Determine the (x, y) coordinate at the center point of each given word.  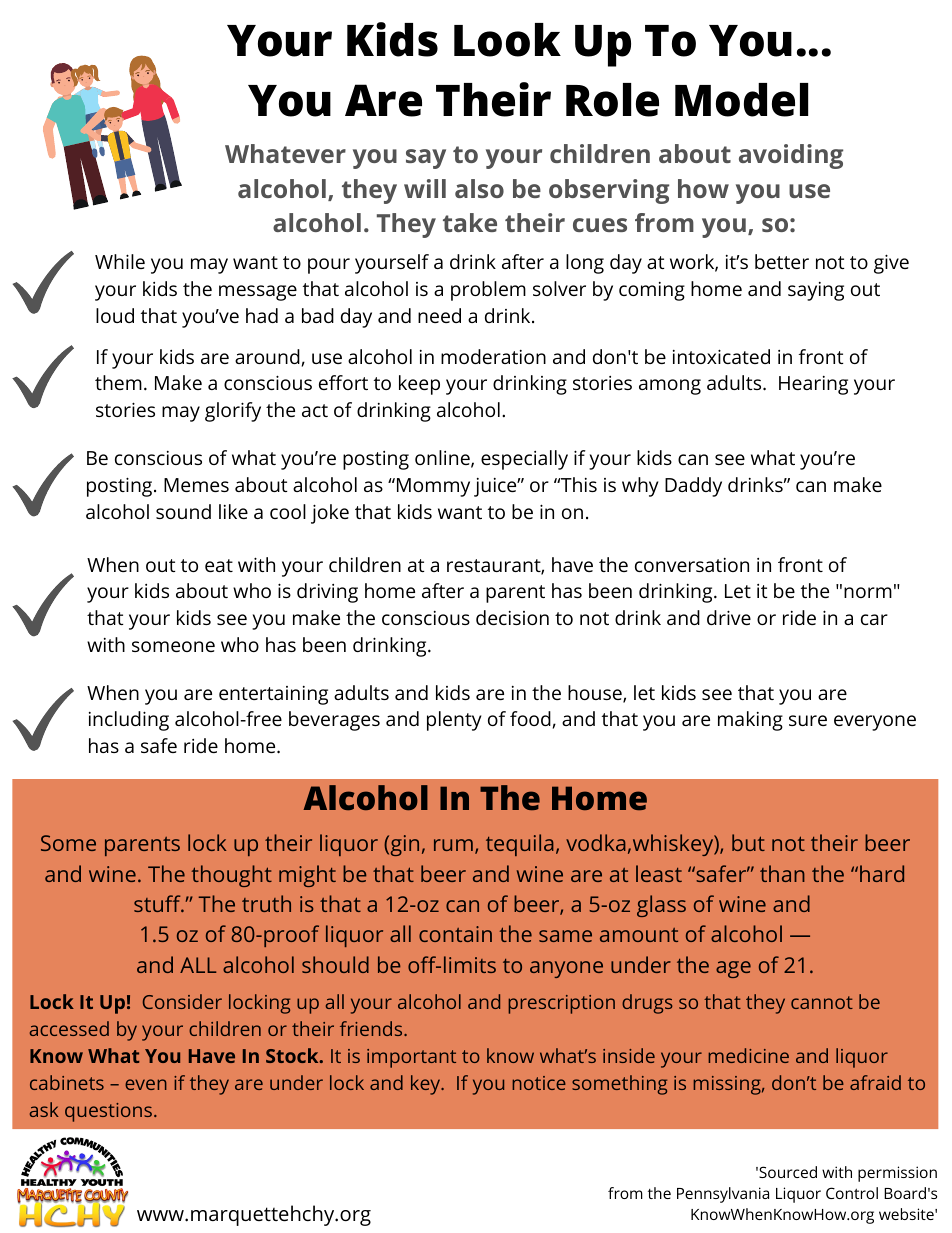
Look (507, 40)
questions (110, 1112)
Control (852, 1193)
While (120, 261)
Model (741, 100)
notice (539, 1083)
